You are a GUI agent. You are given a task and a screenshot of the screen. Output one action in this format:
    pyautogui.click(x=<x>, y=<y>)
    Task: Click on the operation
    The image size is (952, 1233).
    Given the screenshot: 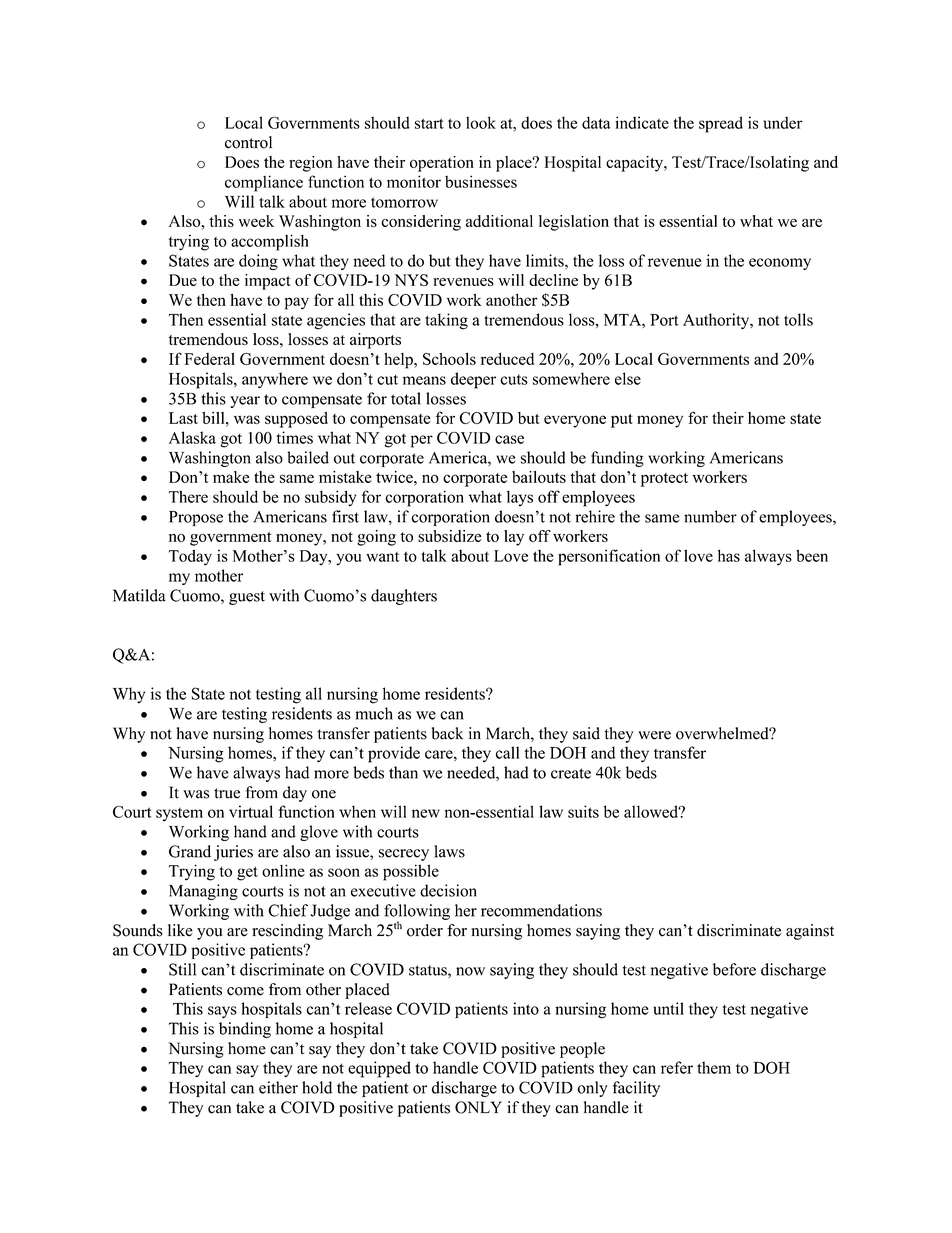 What is the action you would take?
    pyautogui.click(x=442, y=164)
